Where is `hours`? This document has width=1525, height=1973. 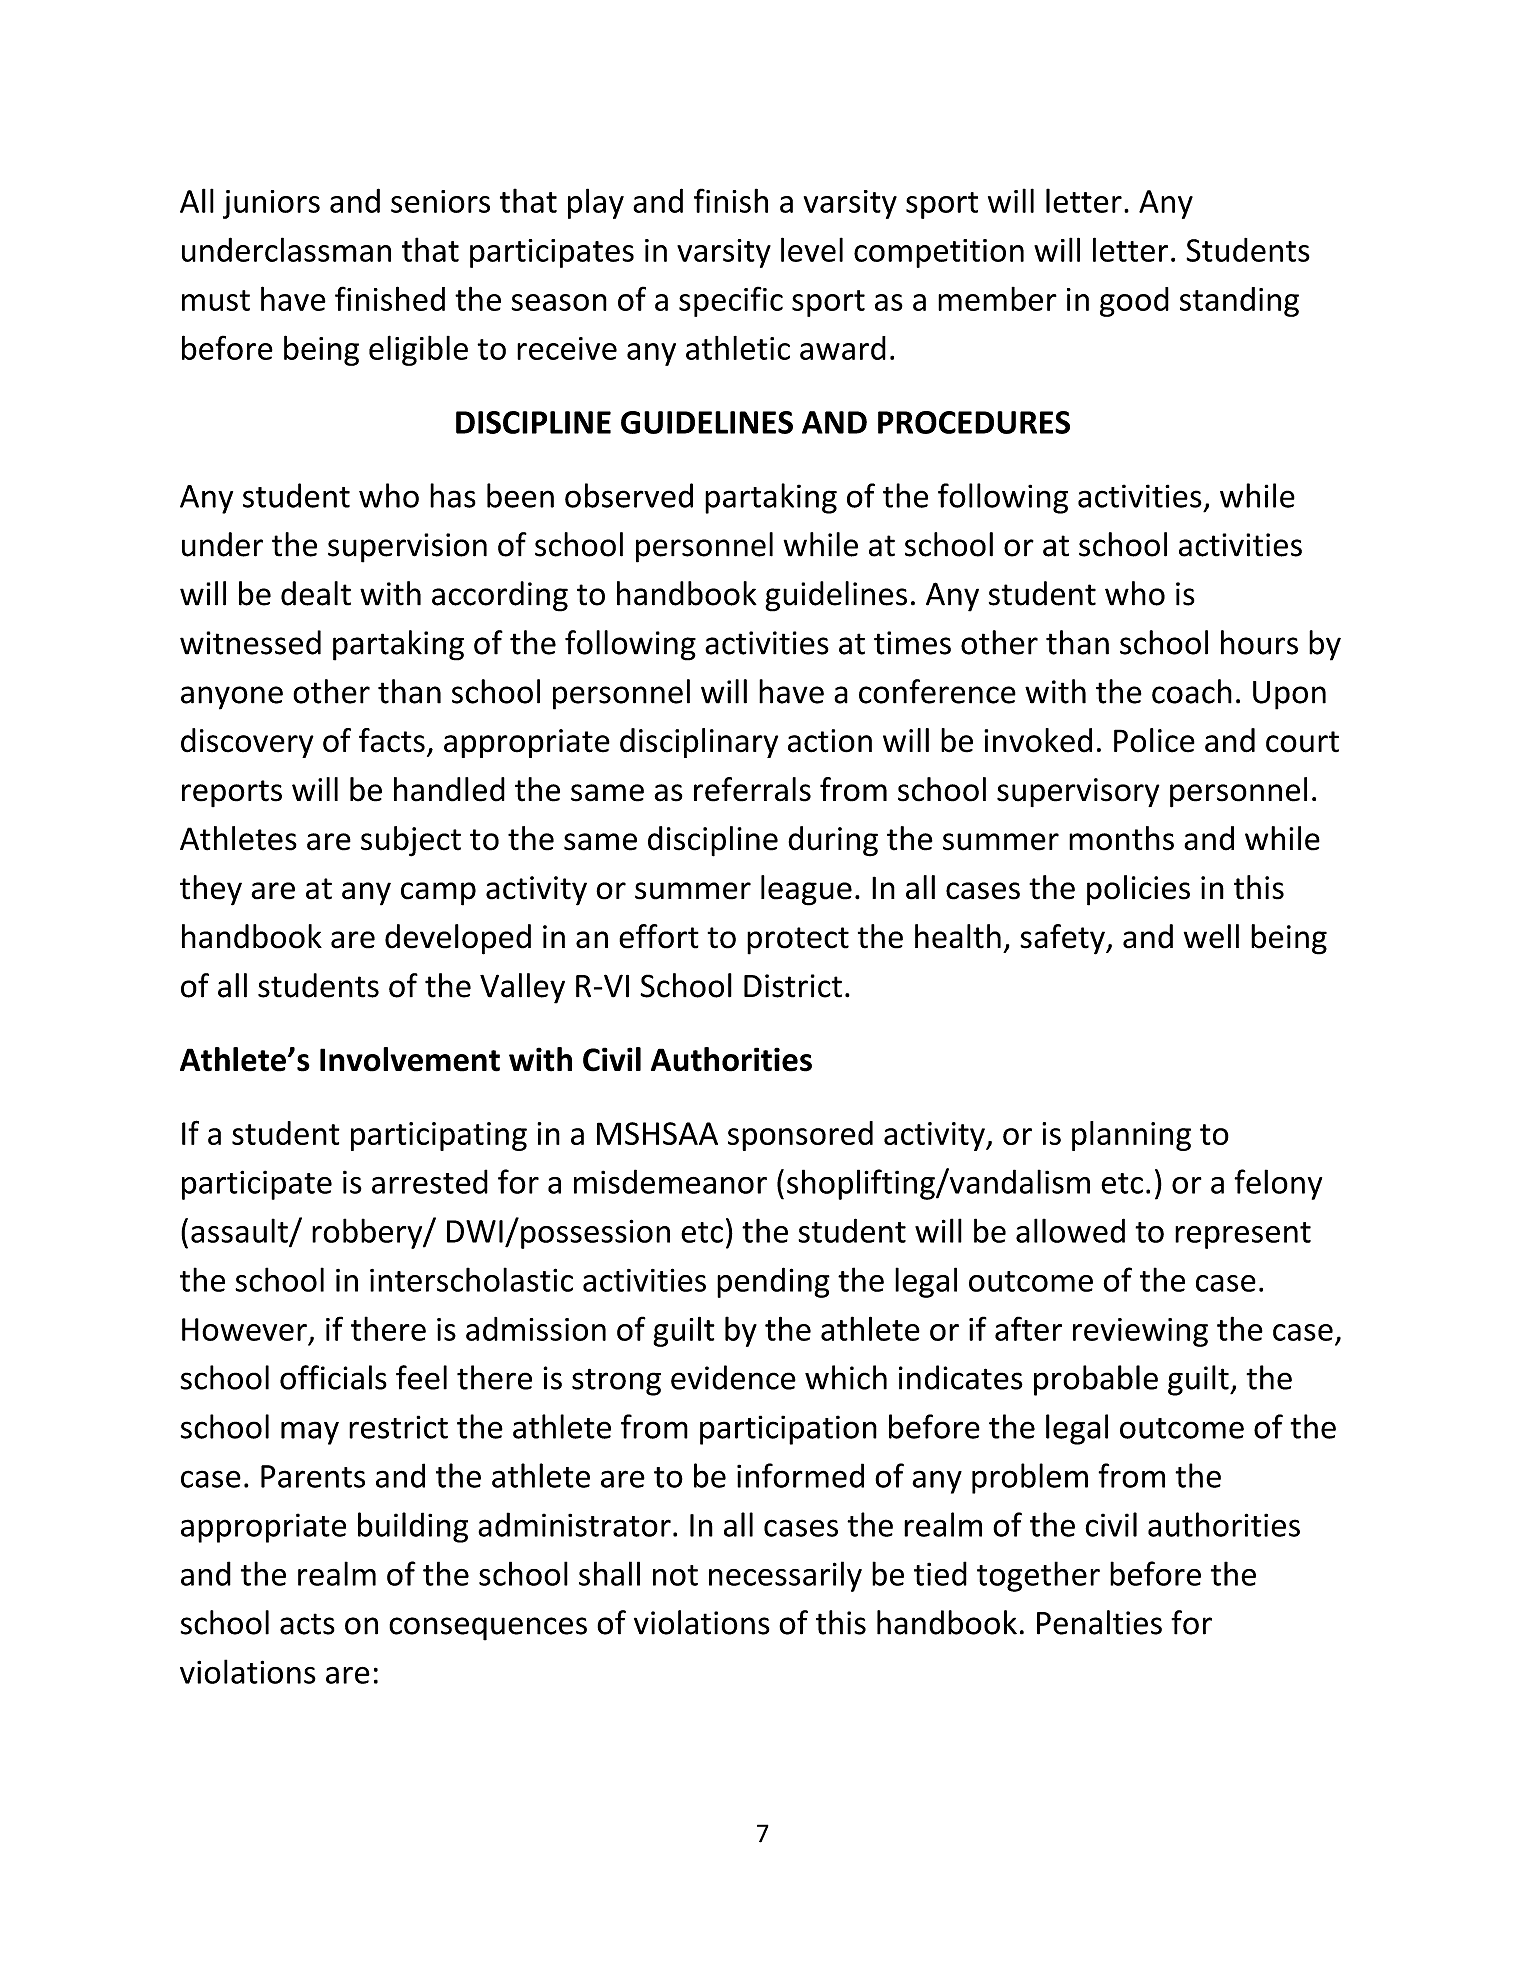 hours is located at coordinates (1259, 642).
